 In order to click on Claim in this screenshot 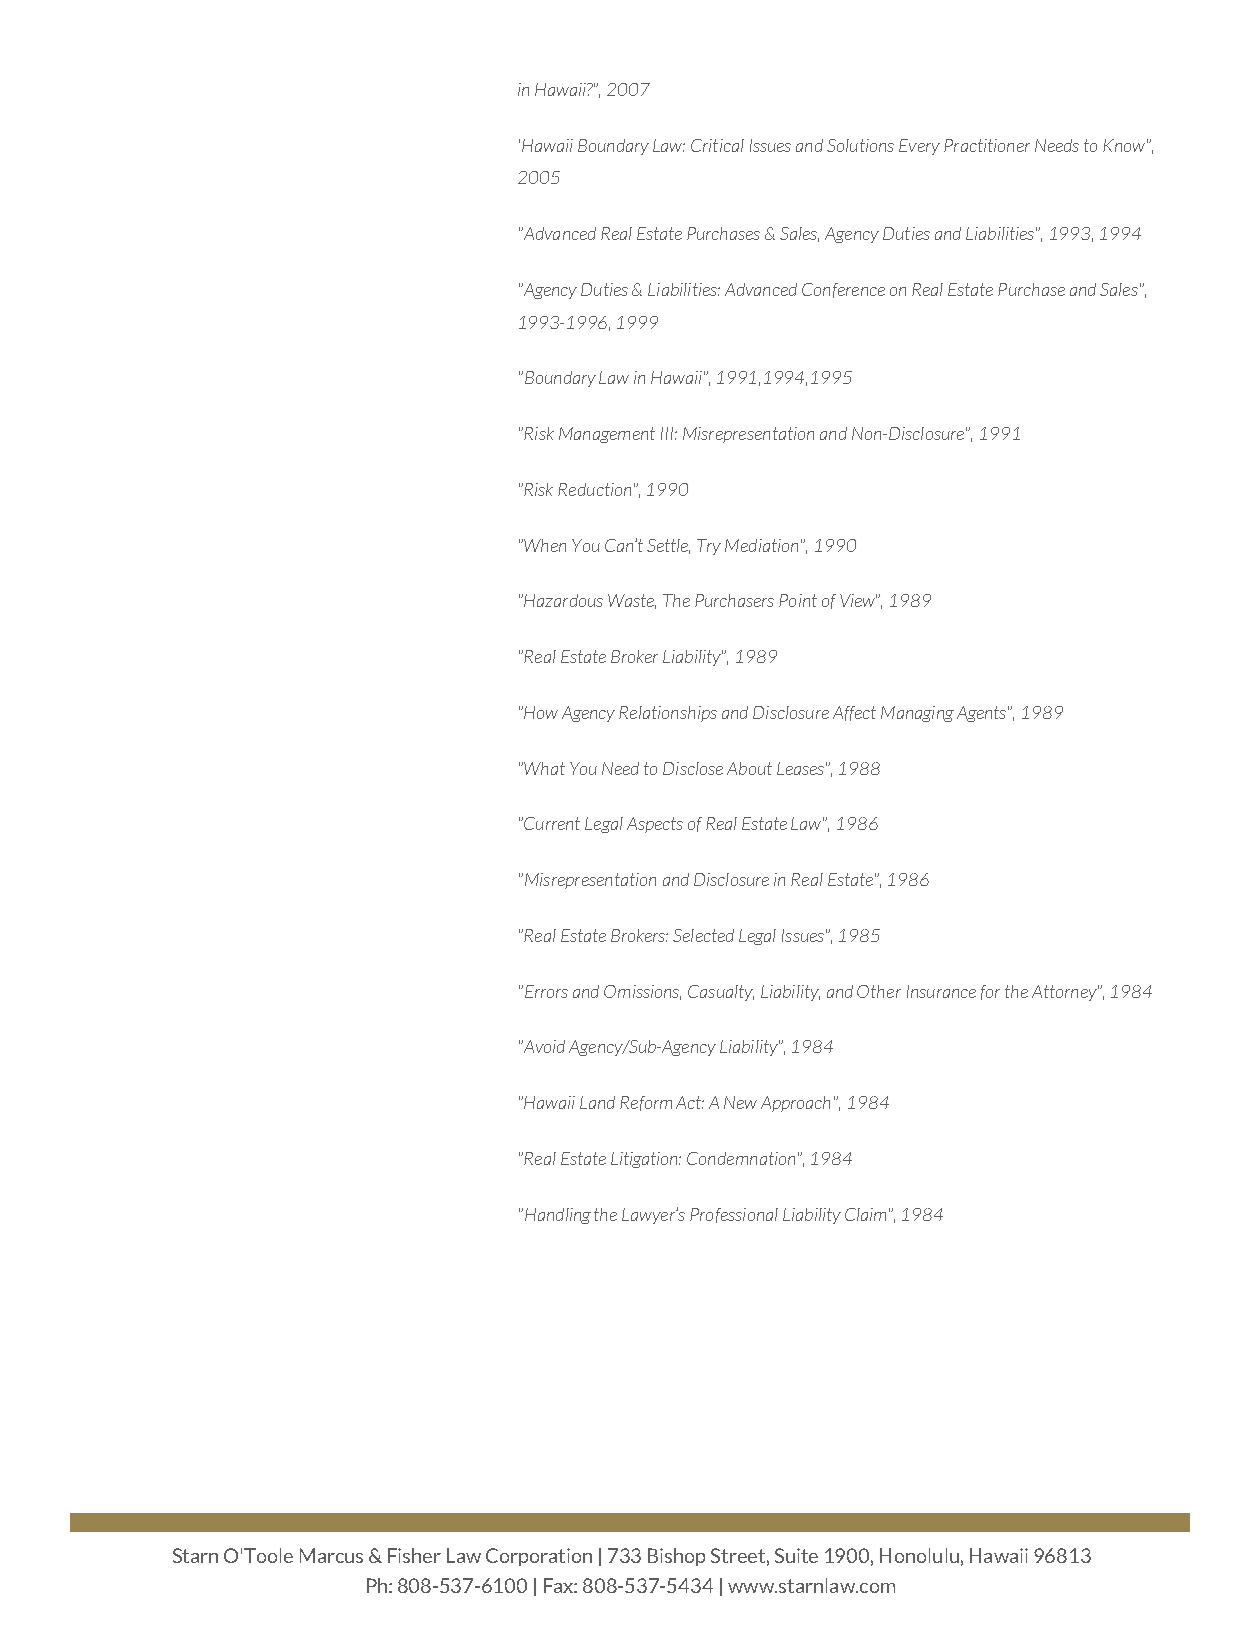, I will do `click(865, 1214)`.
